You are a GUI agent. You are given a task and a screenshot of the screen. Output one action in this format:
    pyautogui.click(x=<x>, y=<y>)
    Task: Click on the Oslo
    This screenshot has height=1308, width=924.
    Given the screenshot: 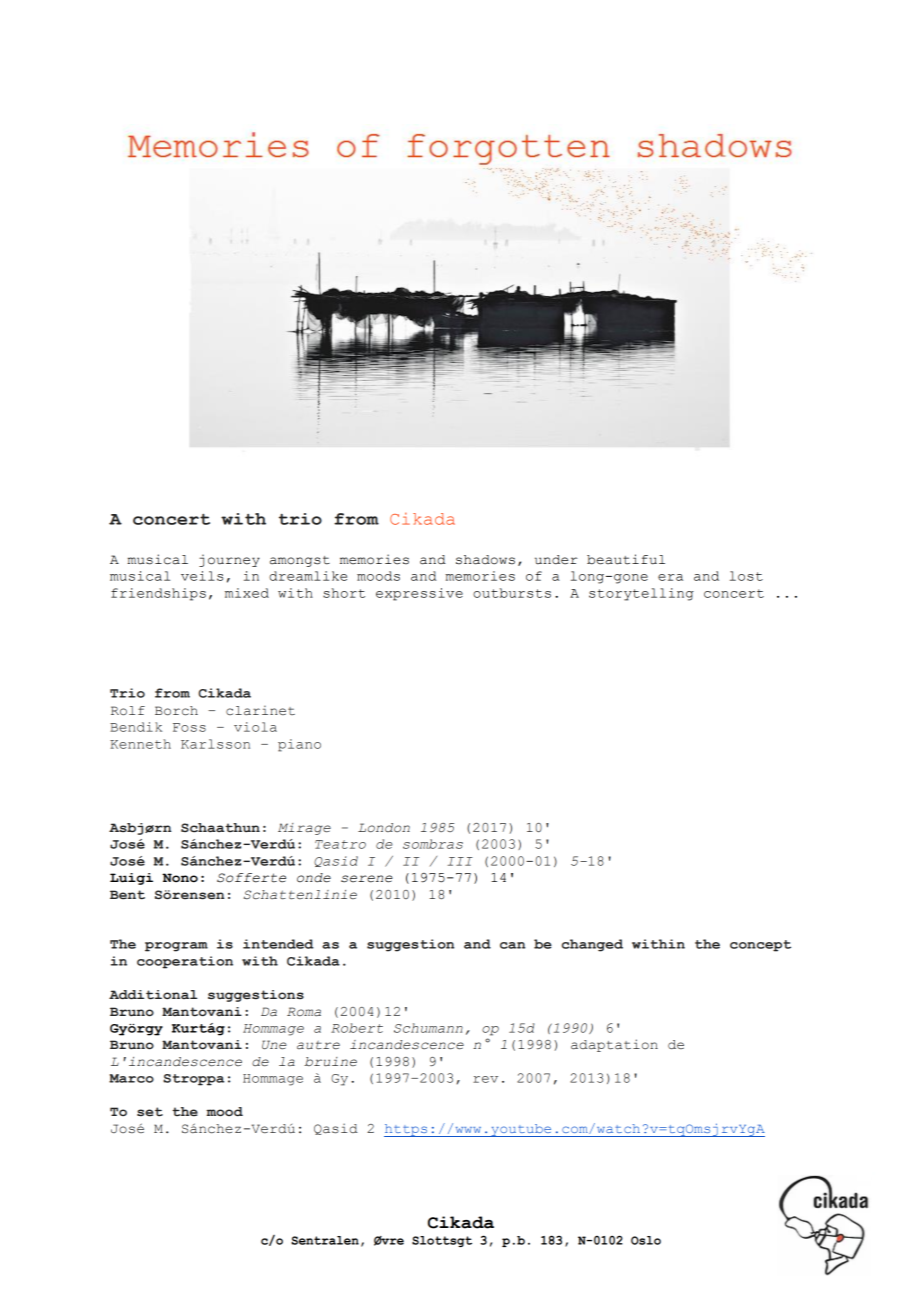 What is the action you would take?
    pyautogui.click(x=646, y=1240)
